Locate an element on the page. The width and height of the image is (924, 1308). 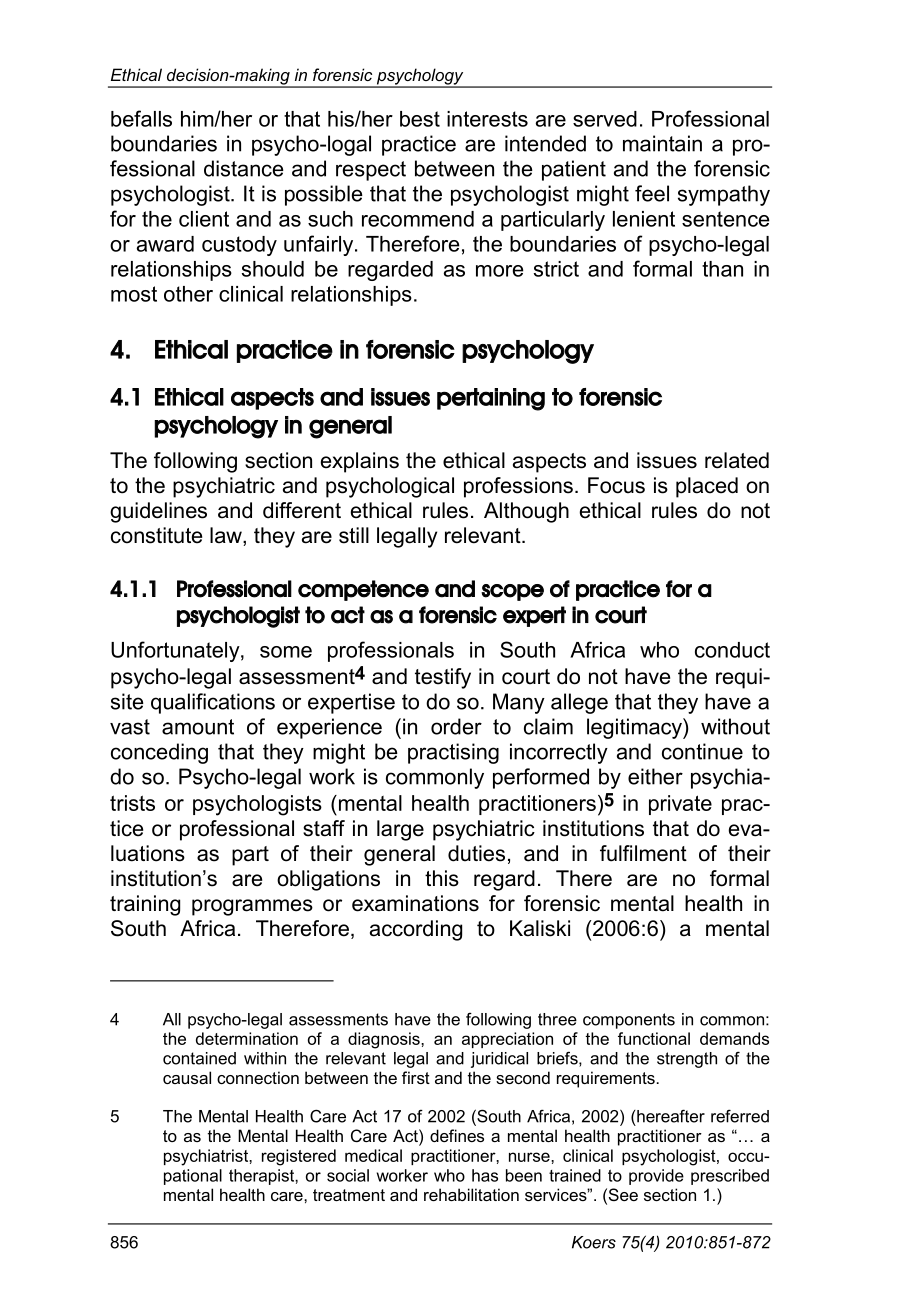
fulfilment is located at coordinates (643, 853).
